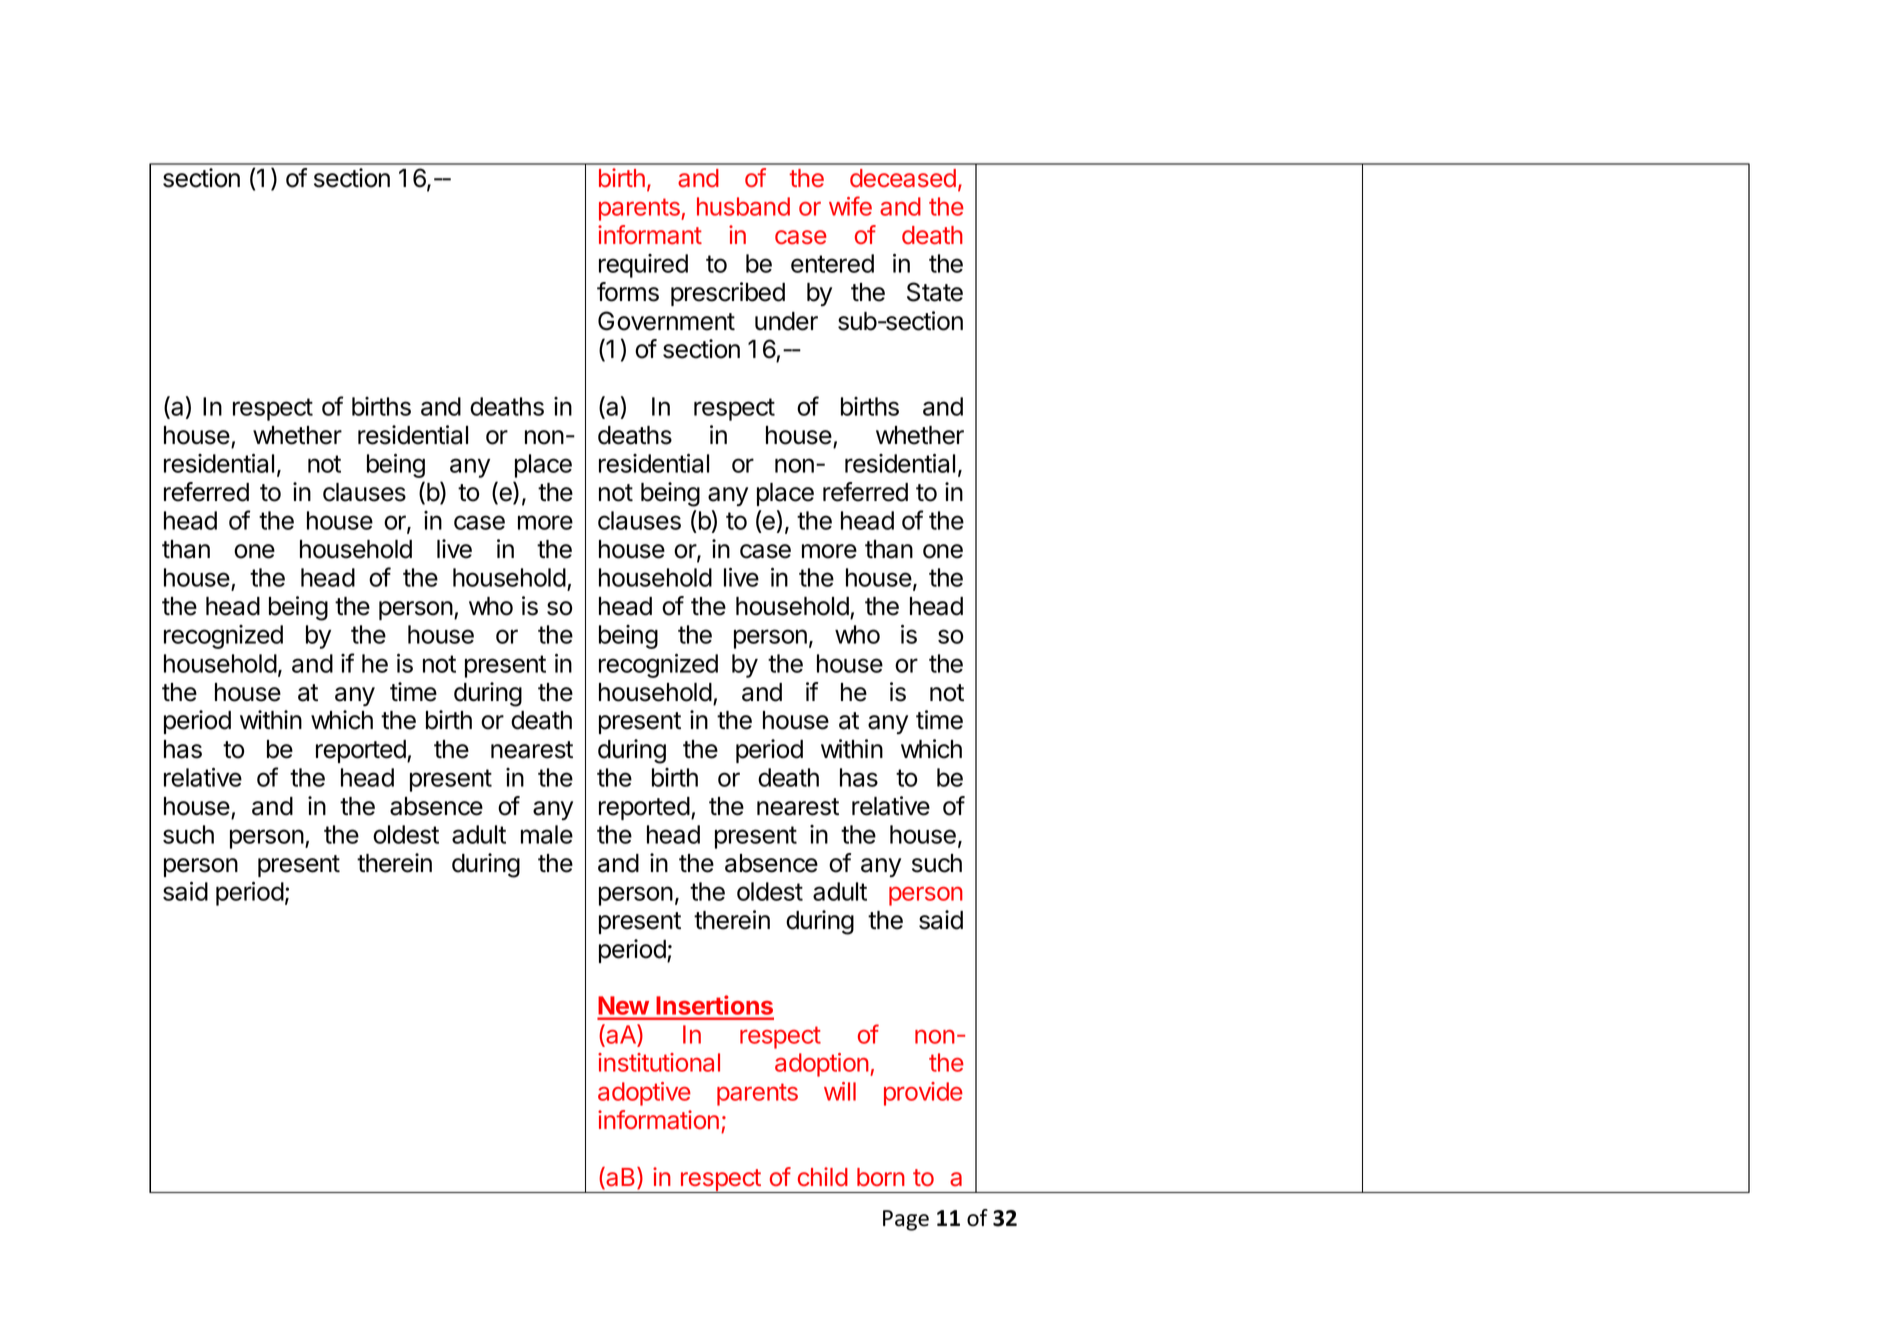  I want to click on child, so click(823, 1176).
